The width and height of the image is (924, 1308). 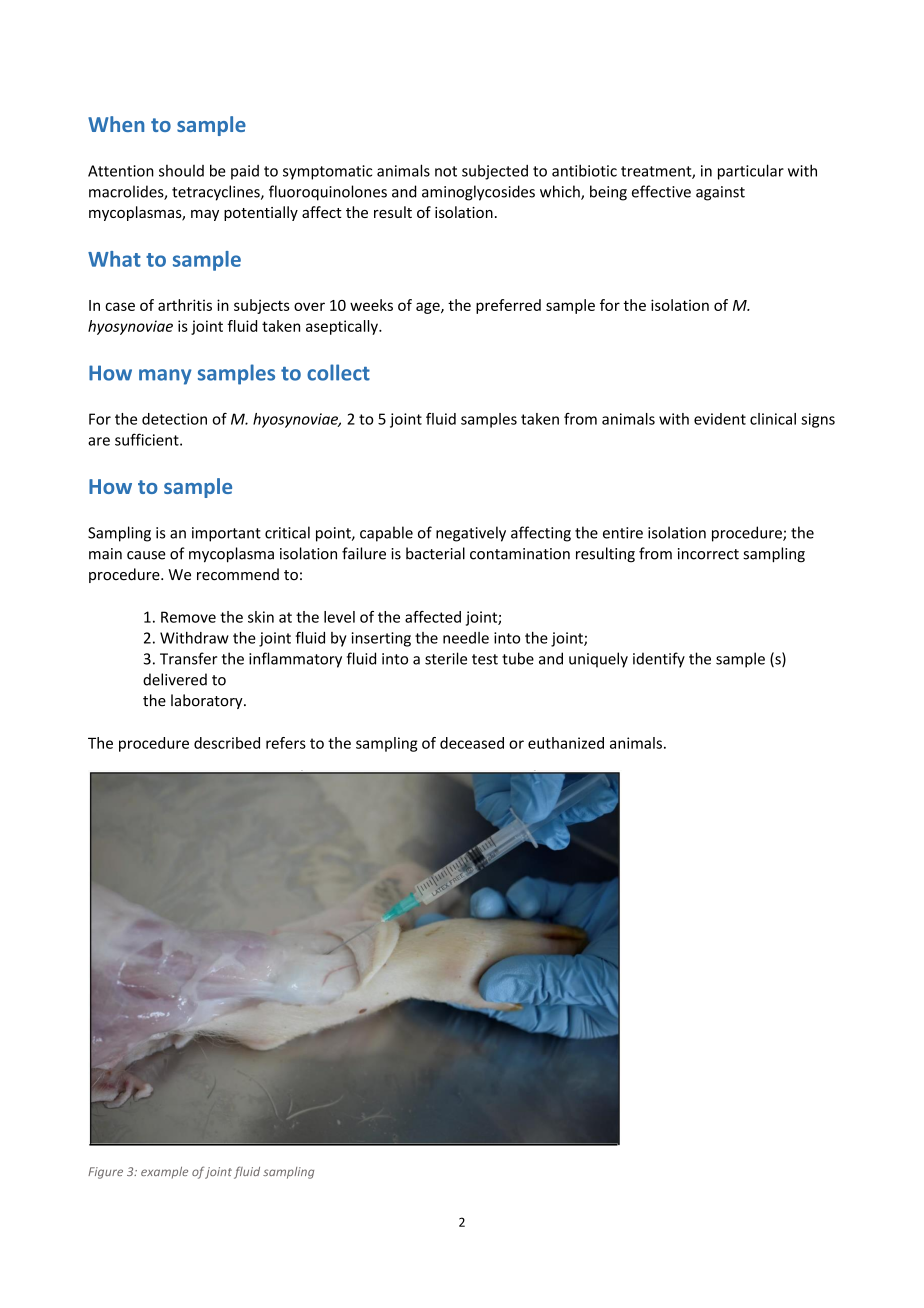 What do you see at coordinates (227, 743) in the image?
I see `described` at bounding box center [227, 743].
